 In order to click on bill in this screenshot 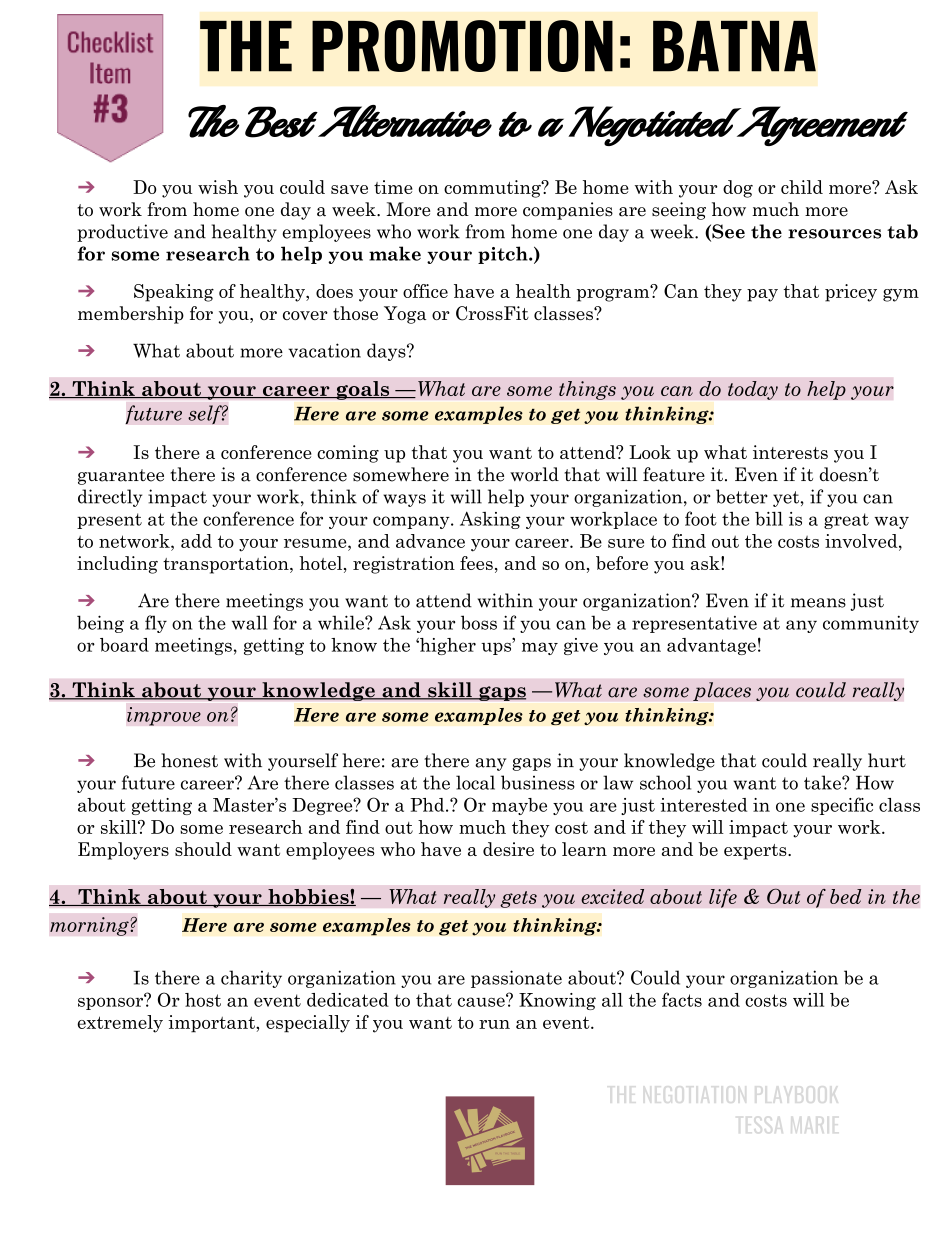, I will do `click(769, 519)`.
